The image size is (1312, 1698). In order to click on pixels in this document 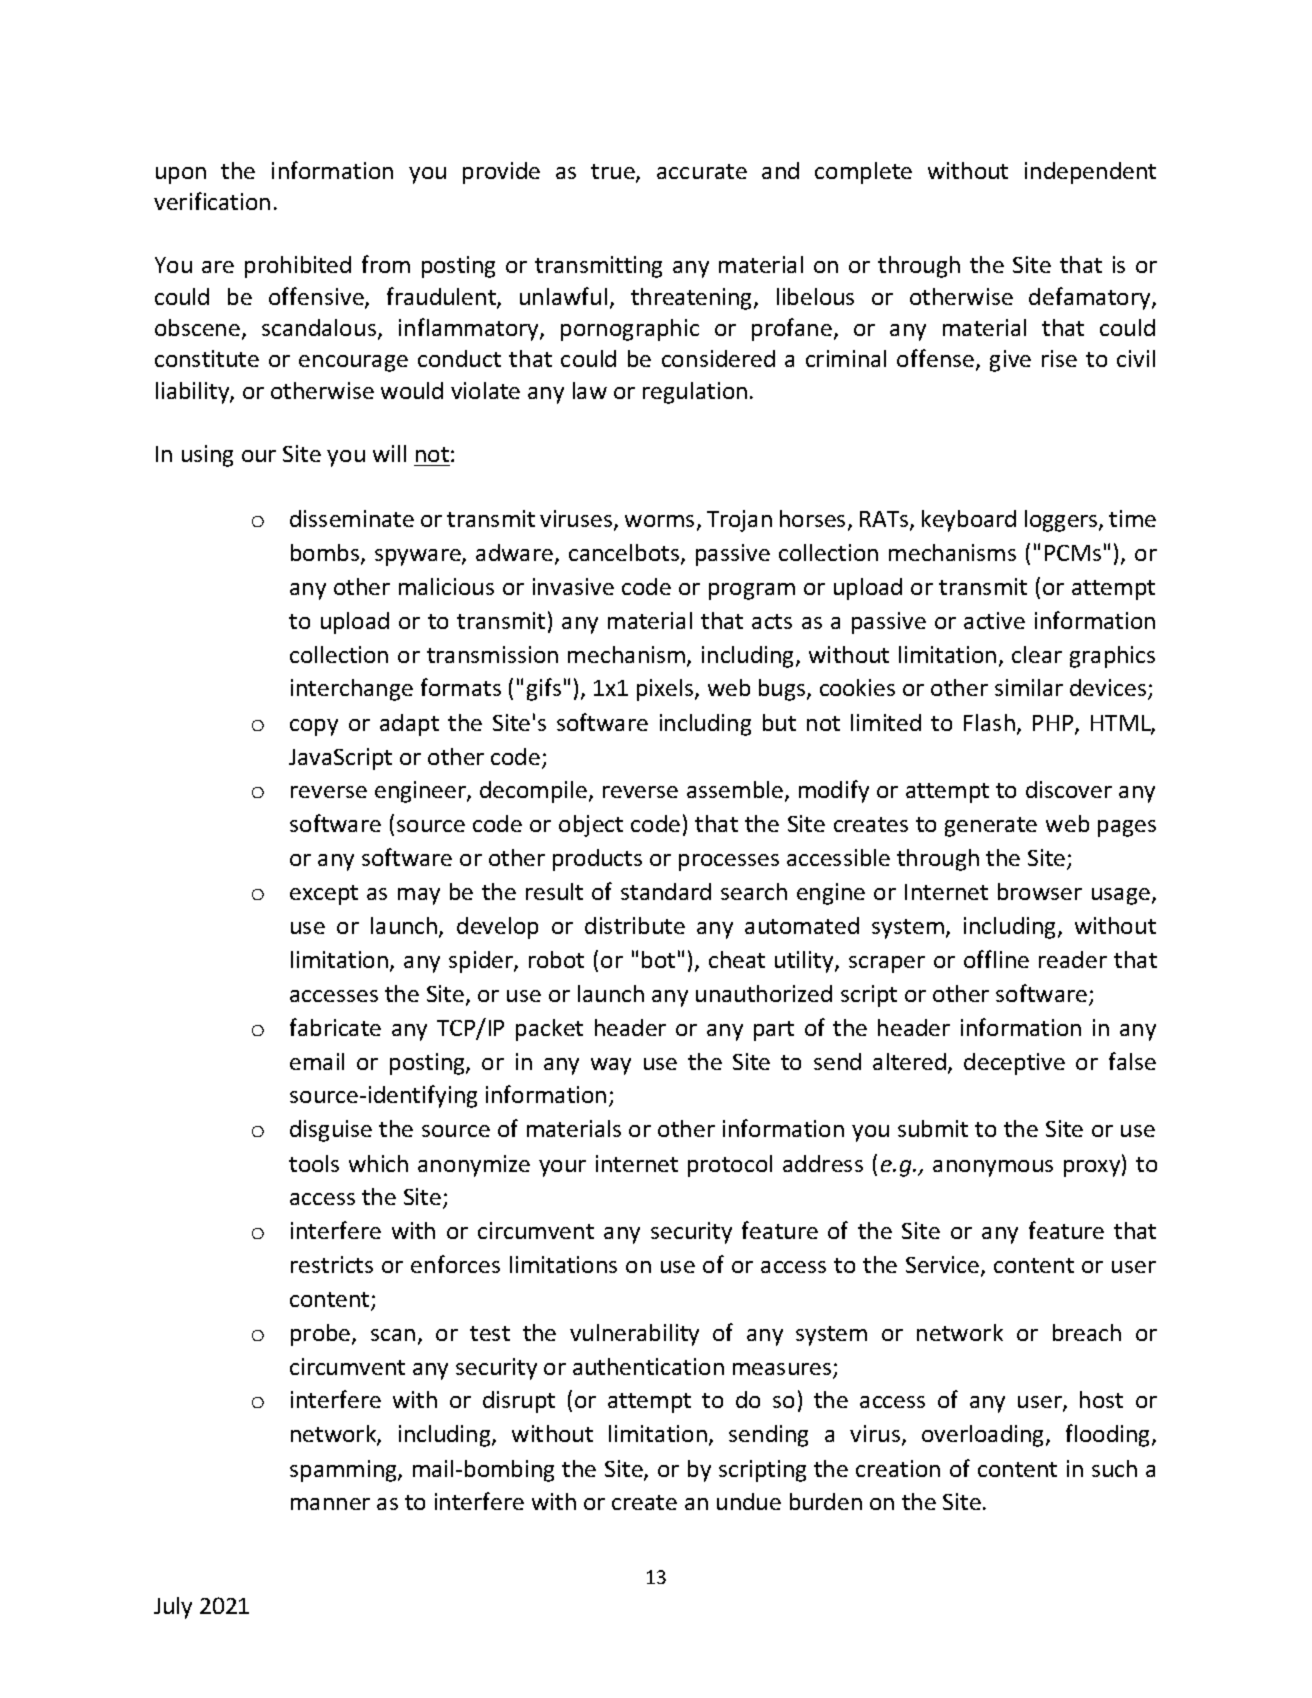, I will do `click(666, 690)`.
